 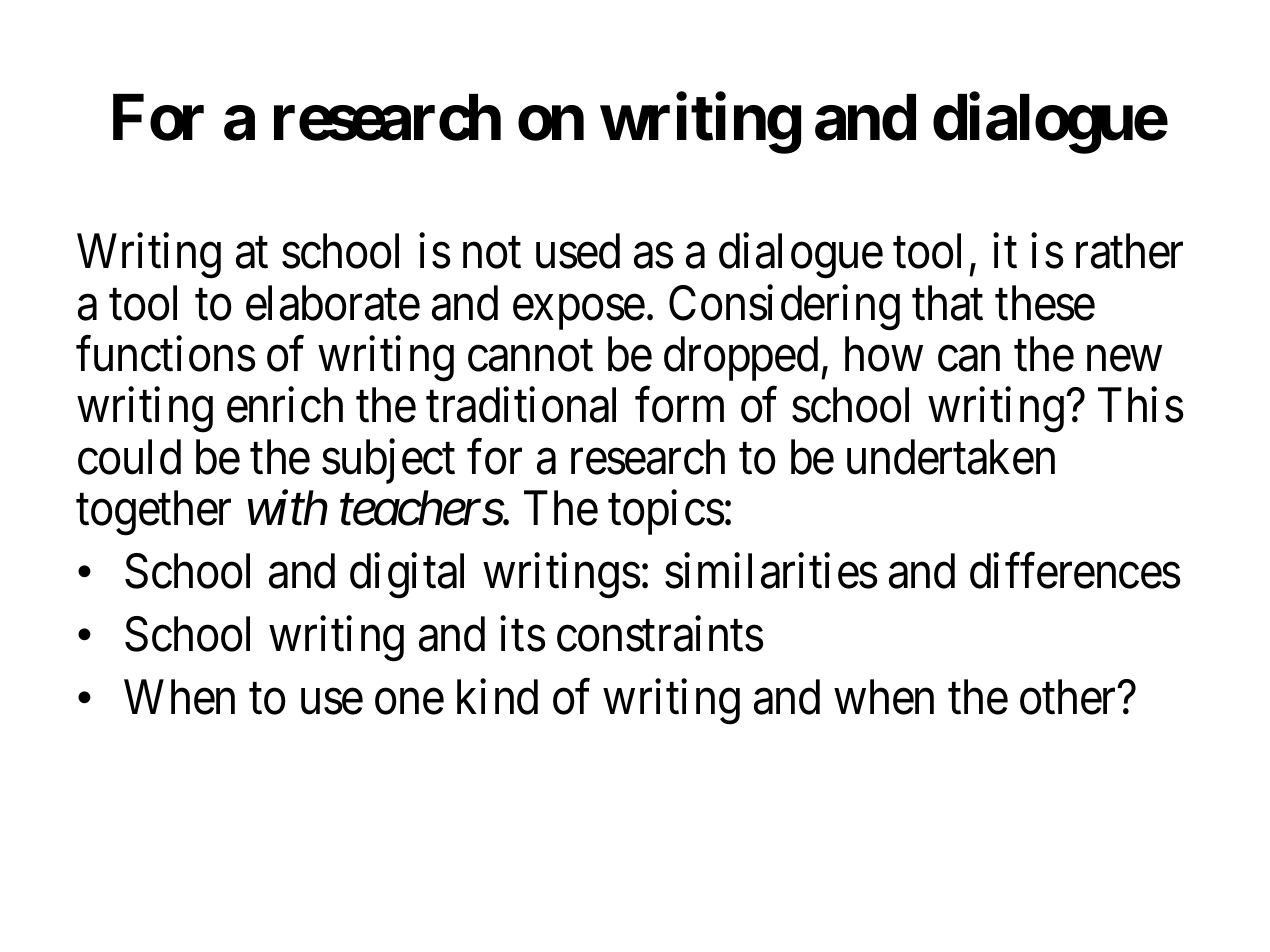 What do you see at coordinates (153, 513) in the screenshot?
I see `together` at bounding box center [153, 513].
